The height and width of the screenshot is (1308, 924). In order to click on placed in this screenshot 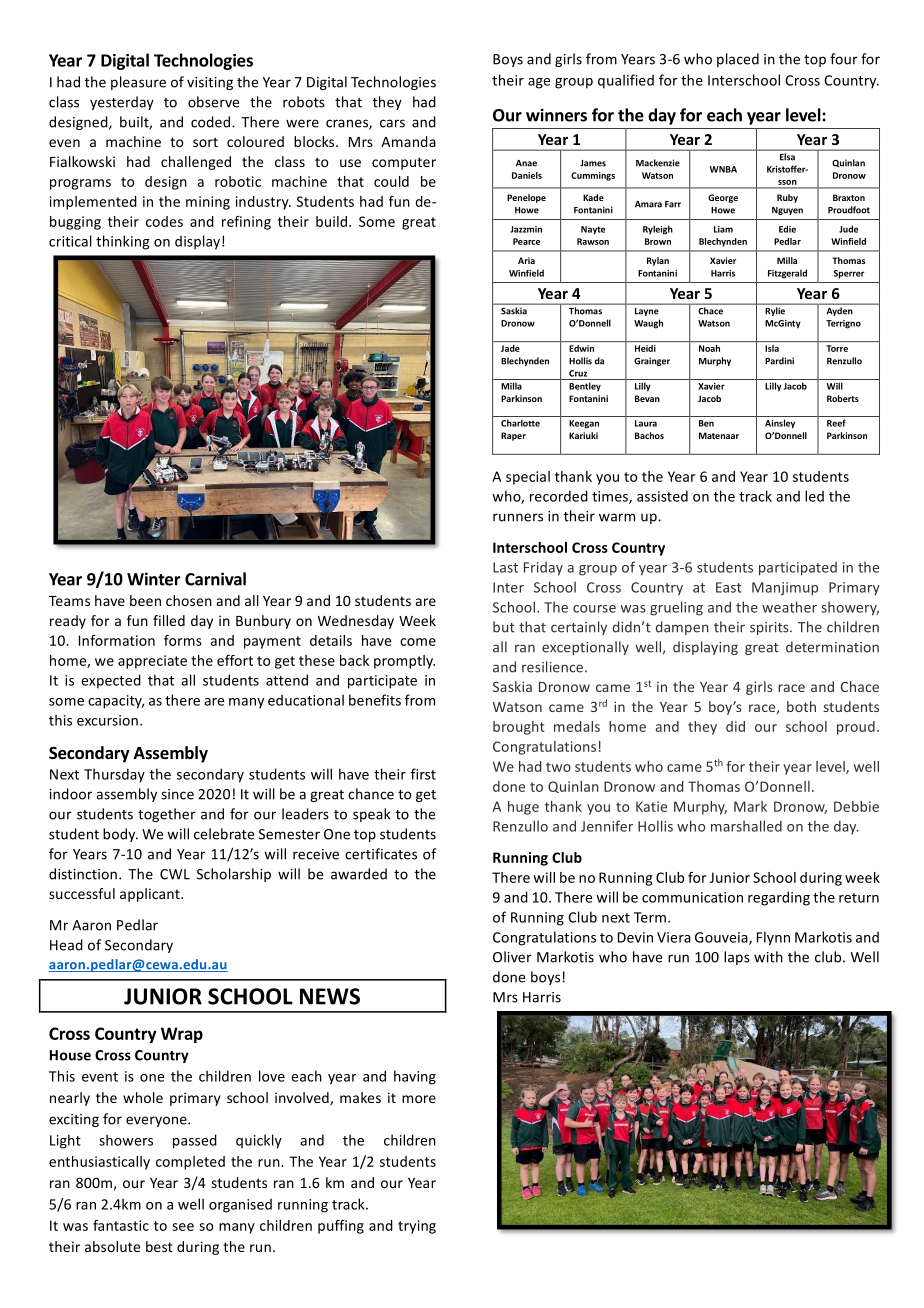, I will do `click(738, 60)`.
